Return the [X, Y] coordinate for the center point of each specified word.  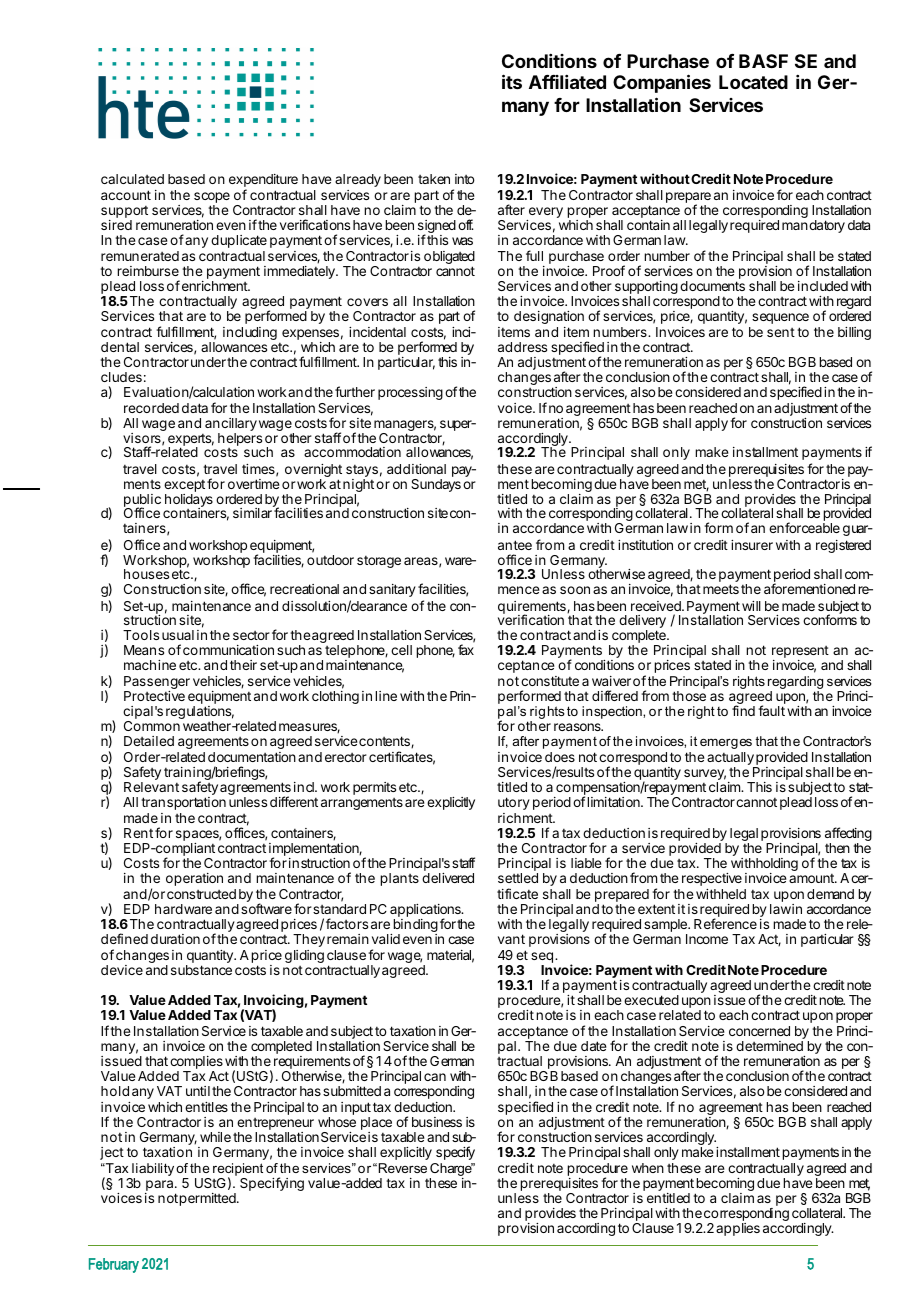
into [465, 179]
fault [771, 710]
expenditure [263, 180]
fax [466, 649]
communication [228, 650]
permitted [208, 1199]
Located [753, 82]
